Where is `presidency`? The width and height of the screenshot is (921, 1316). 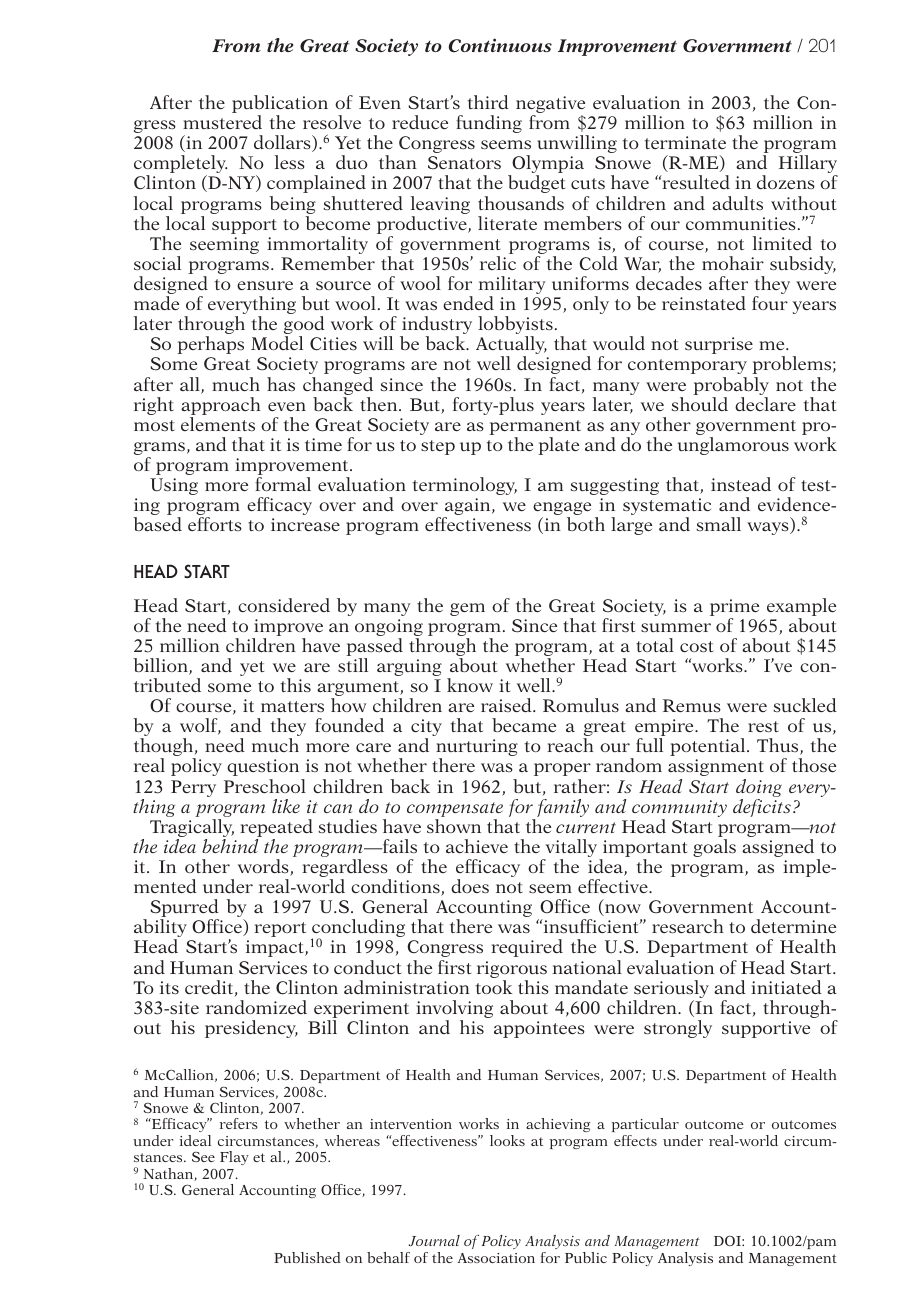 presidency is located at coordinates (251, 1029).
